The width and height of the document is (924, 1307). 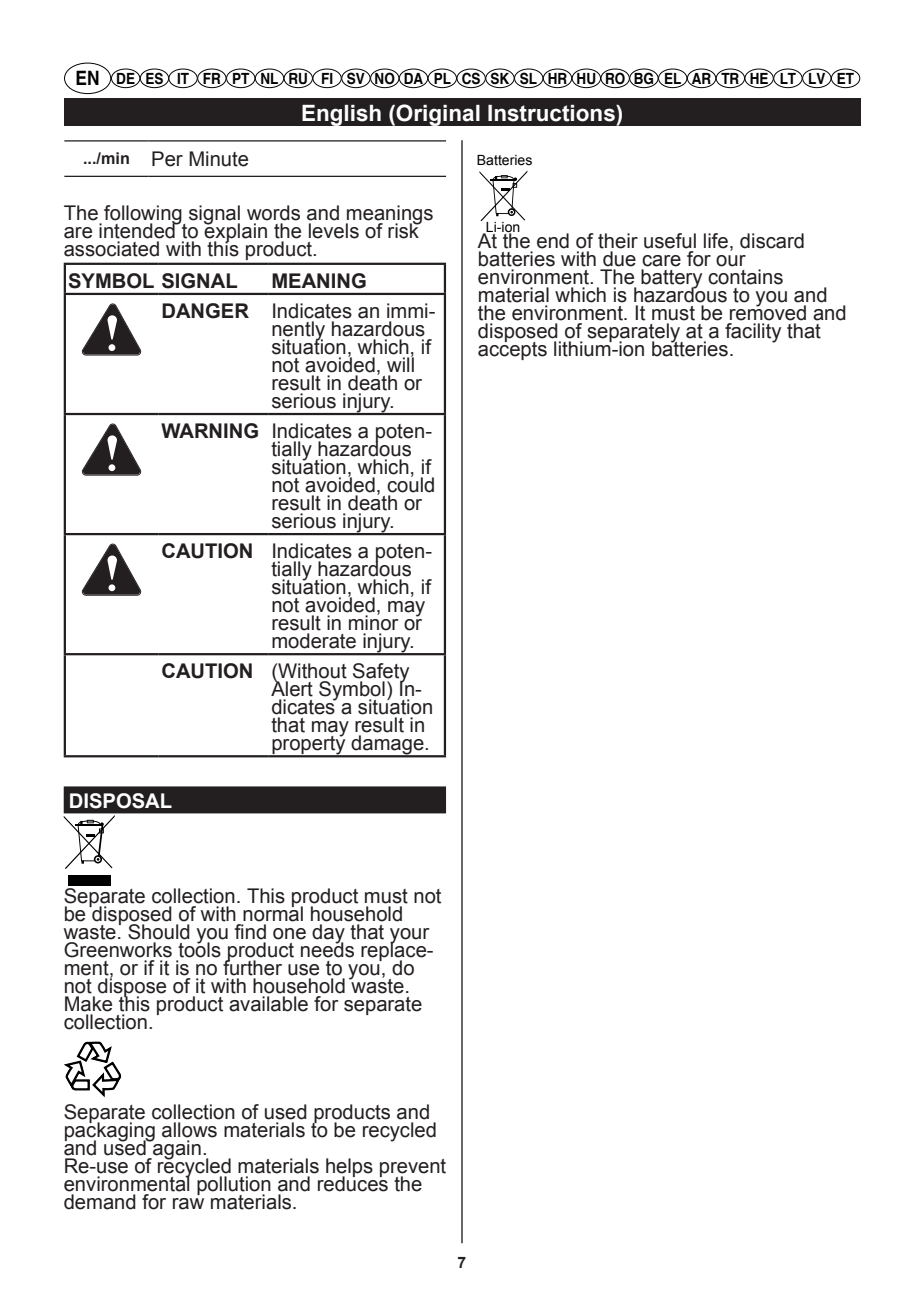 What do you see at coordinates (404, 230) in the document?
I see `risk` at bounding box center [404, 230].
